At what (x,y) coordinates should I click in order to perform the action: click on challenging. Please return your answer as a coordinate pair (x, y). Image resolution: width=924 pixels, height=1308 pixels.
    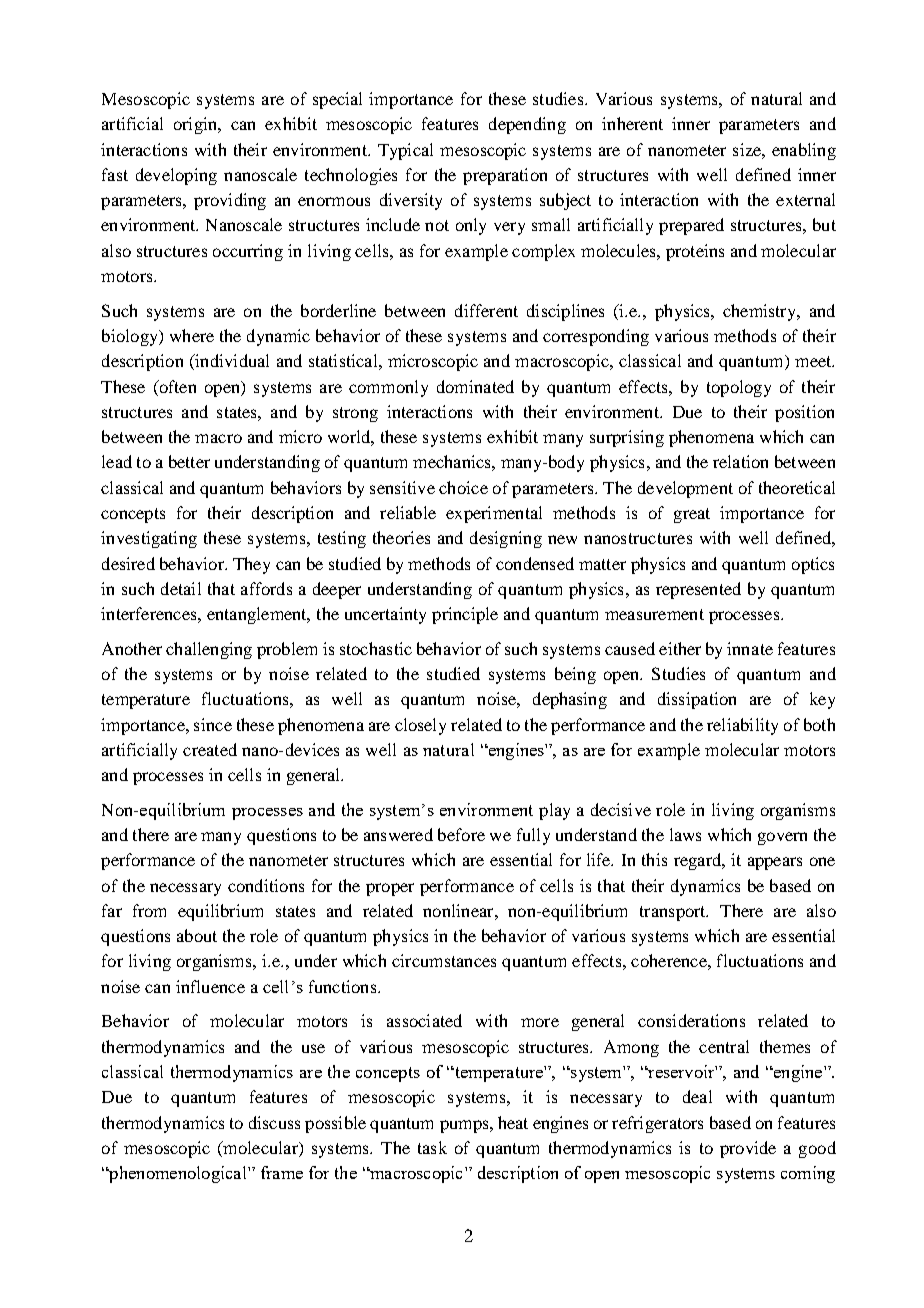
    Looking at the image, I should click on (209, 650).
